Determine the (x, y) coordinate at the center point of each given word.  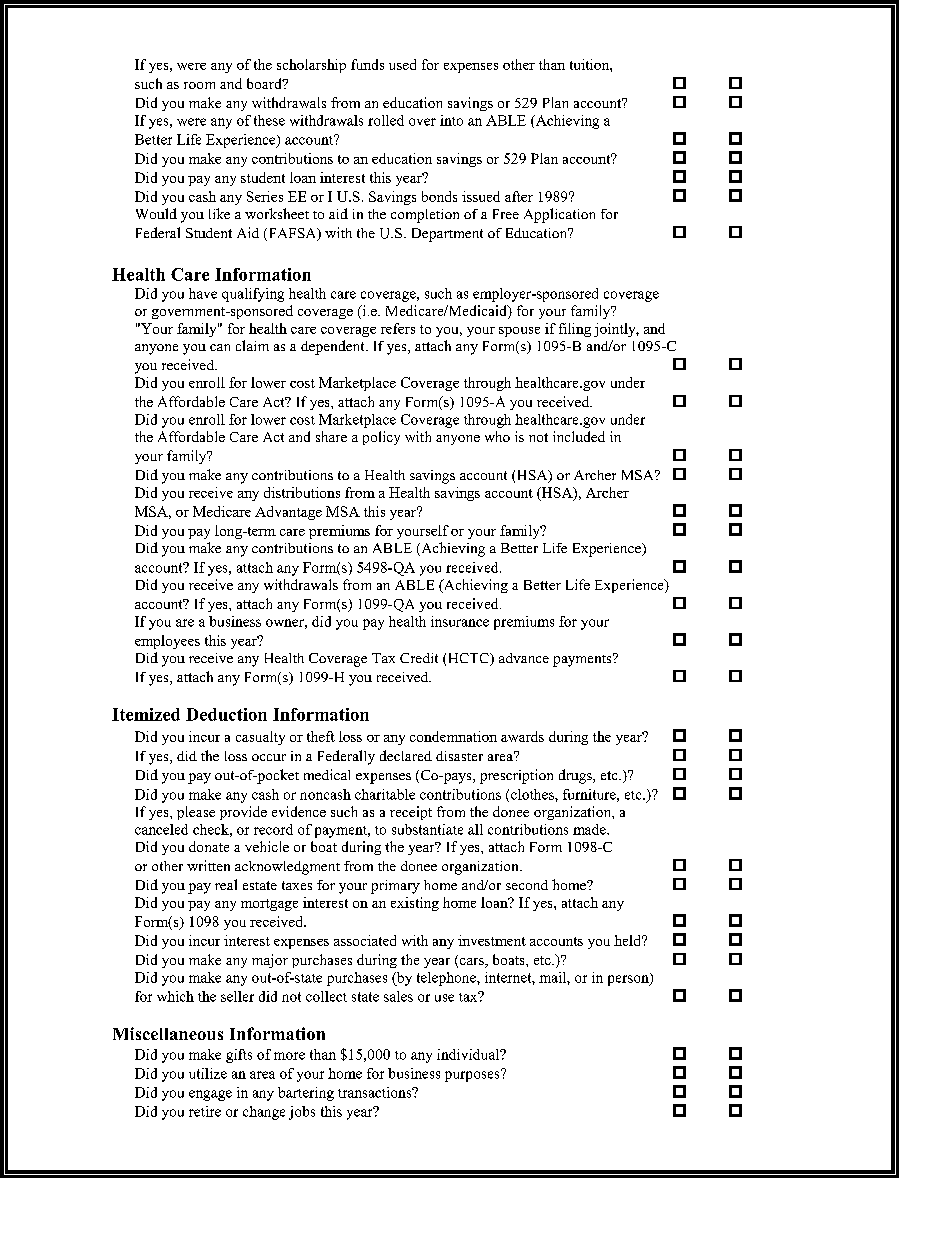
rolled (386, 120)
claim (252, 345)
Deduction (226, 714)
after (519, 196)
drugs (576, 776)
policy (381, 438)
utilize (208, 1073)
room (199, 85)
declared (406, 755)
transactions (376, 1092)
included (579, 436)
